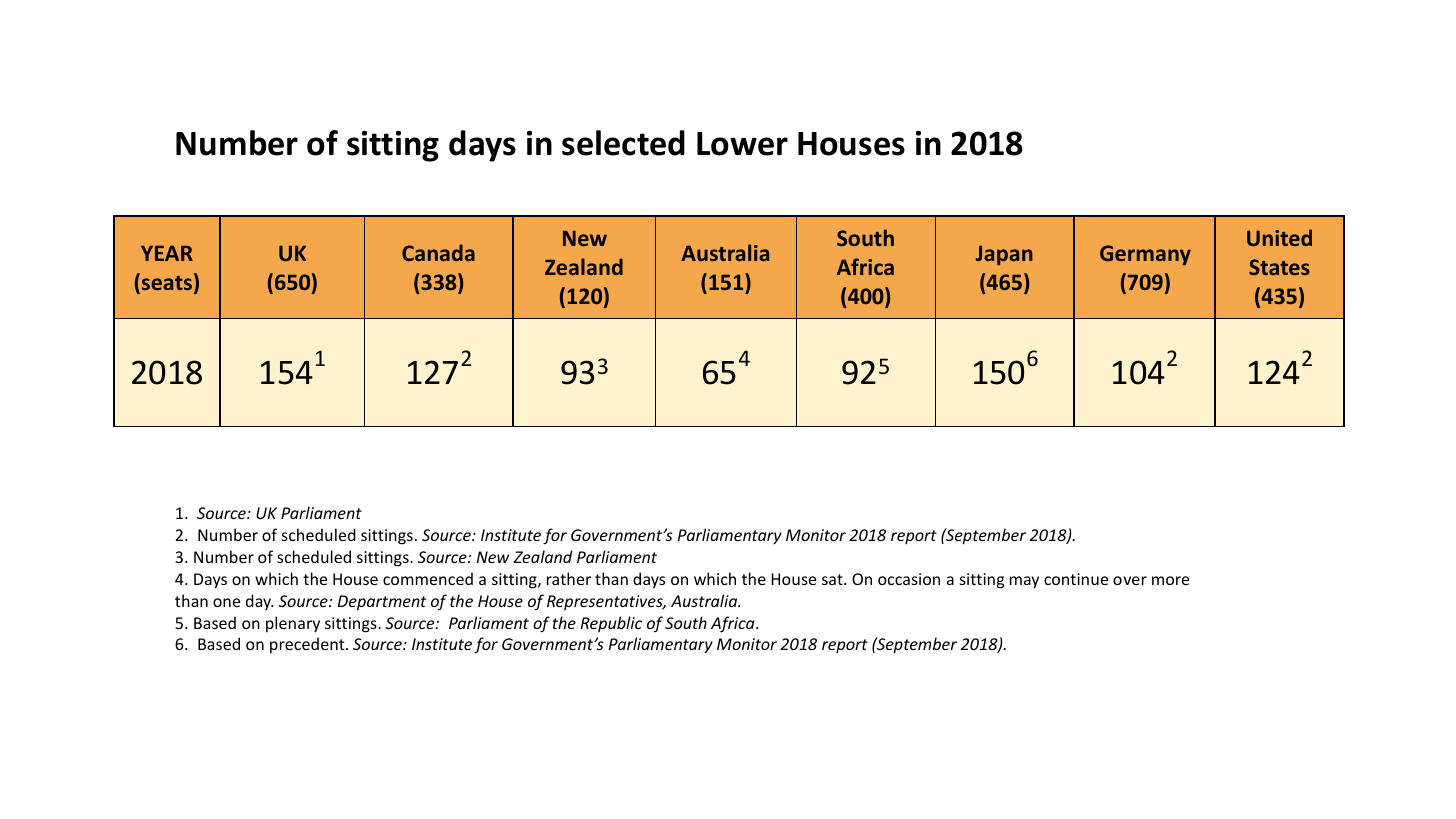 This screenshot has width=1456, height=819. Describe the element at coordinates (1170, 580) in the screenshot. I see `more` at that location.
